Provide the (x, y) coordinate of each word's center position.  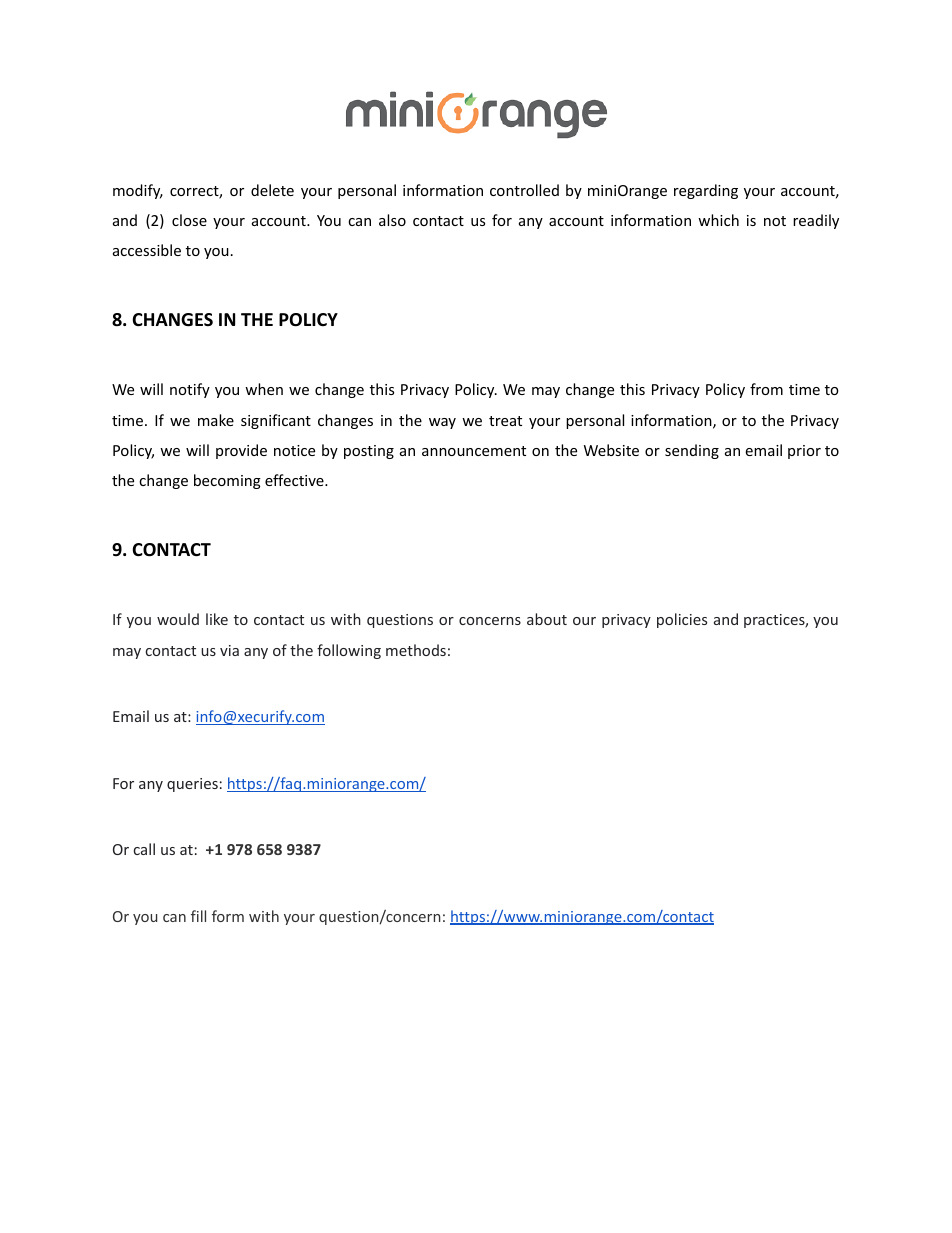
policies (682, 620)
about (547, 619)
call (144, 849)
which (718, 220)
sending (692, 451)
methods (416, 650)
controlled (524, 190)
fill (198, 916)
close (189, 220)
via (229, 650)
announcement (474, 451)
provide (241, 451)
